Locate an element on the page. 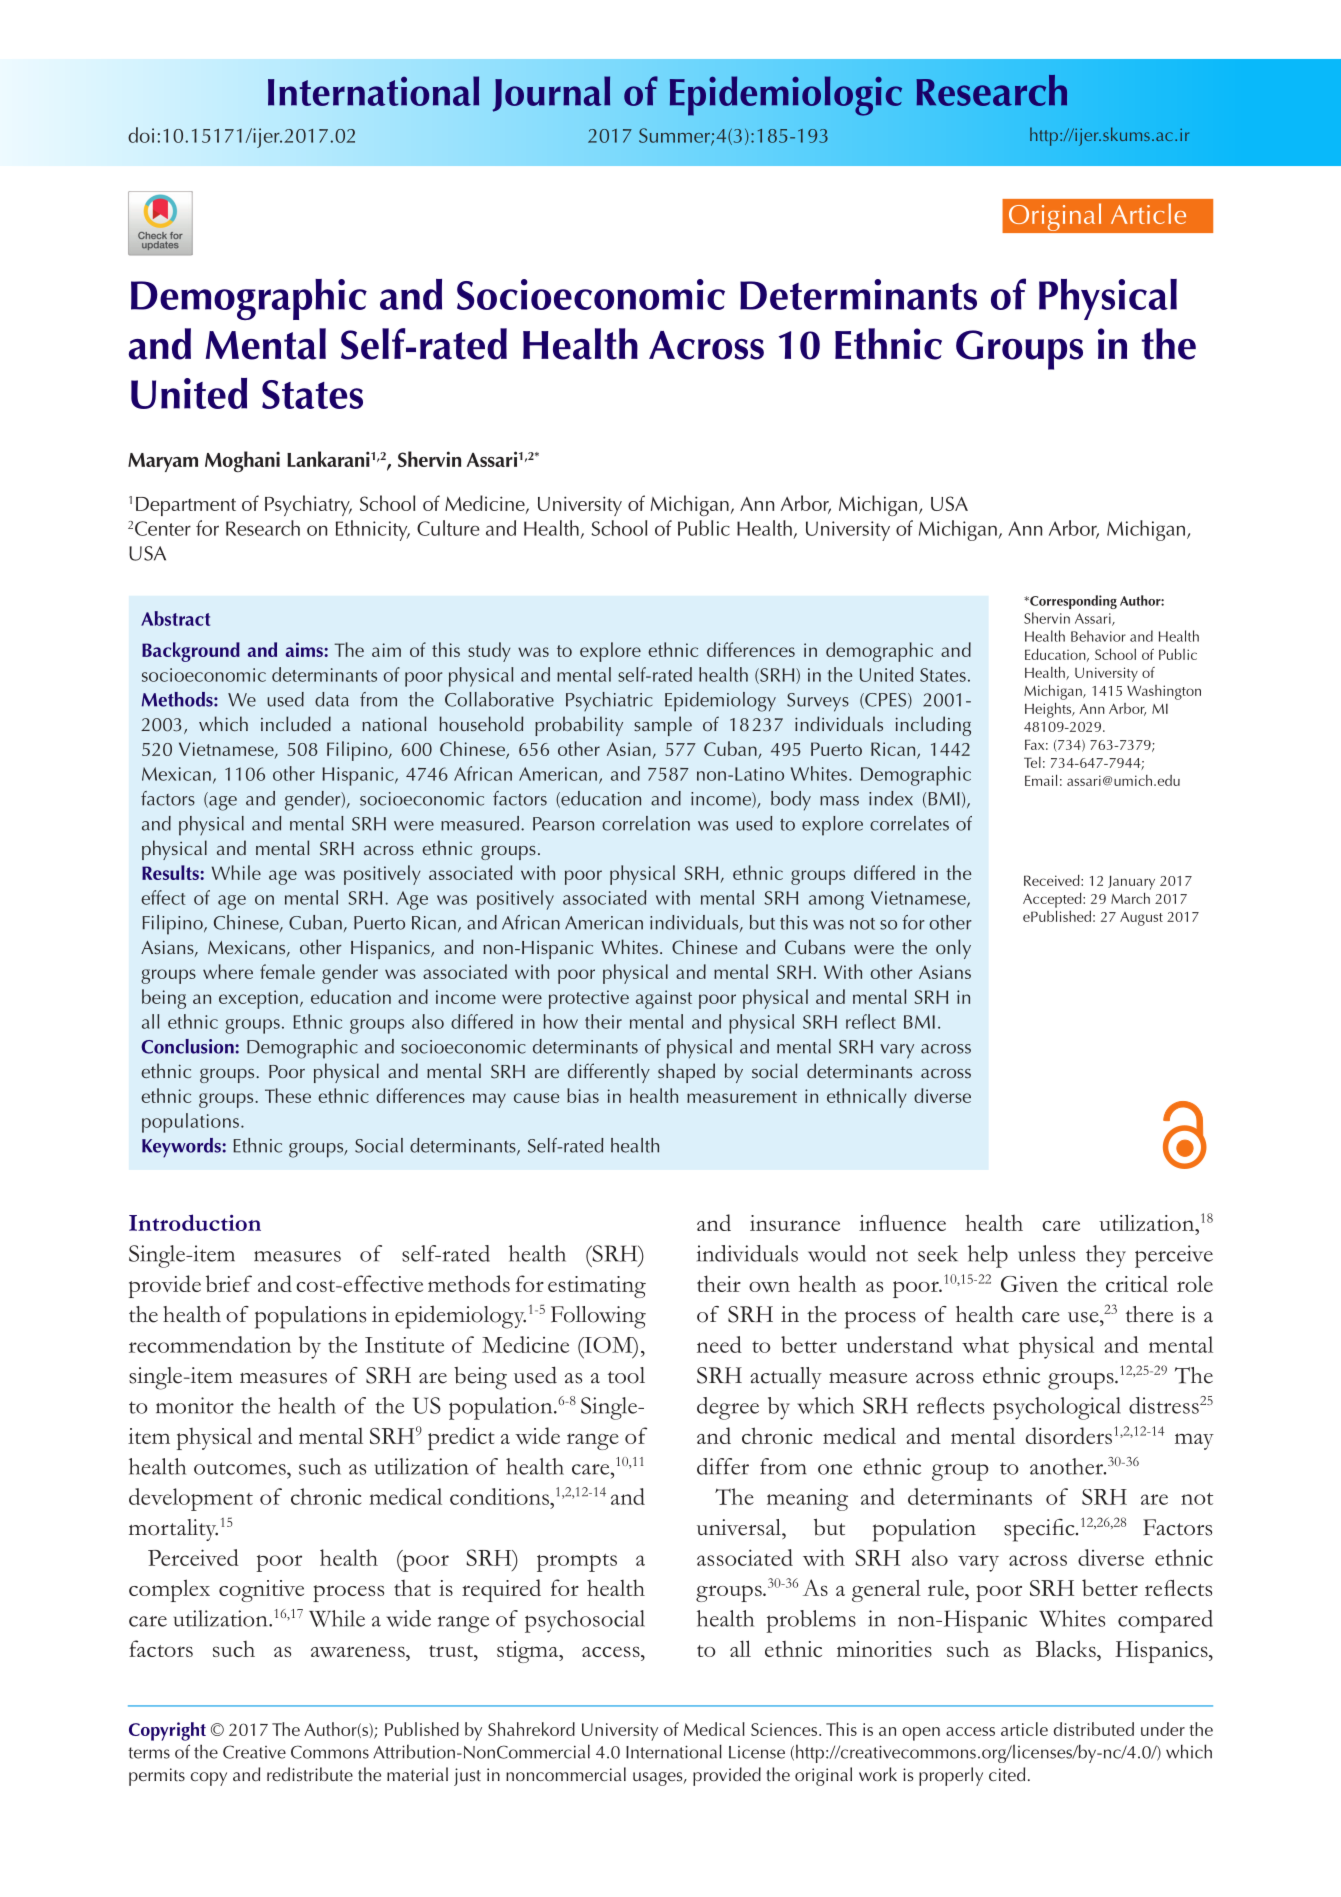  recommendation is located at coordinates (210, 1344).
